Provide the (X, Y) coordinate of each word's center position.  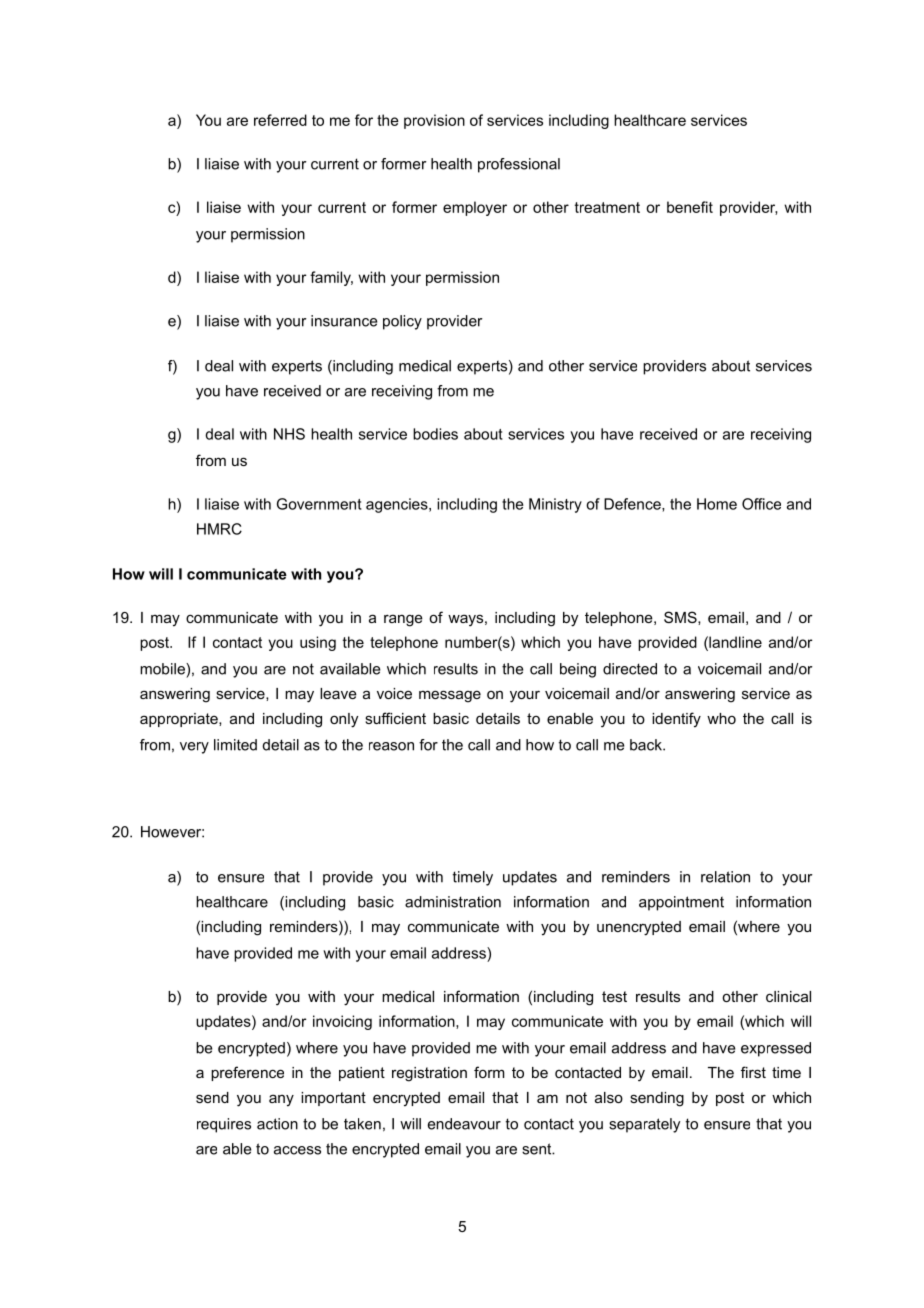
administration (453, 902)
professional (519, 165)
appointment (681, 903)
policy (402, 322)
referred (280, 120)
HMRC (219, 529)
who (721, 718)
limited (235, 745)
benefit (690, 207)
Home (717, 504)
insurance (344, 321)
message (450, 696)
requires (224, 1125)
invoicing (342, 1022)
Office (761, 504)
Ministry (555, 505)
